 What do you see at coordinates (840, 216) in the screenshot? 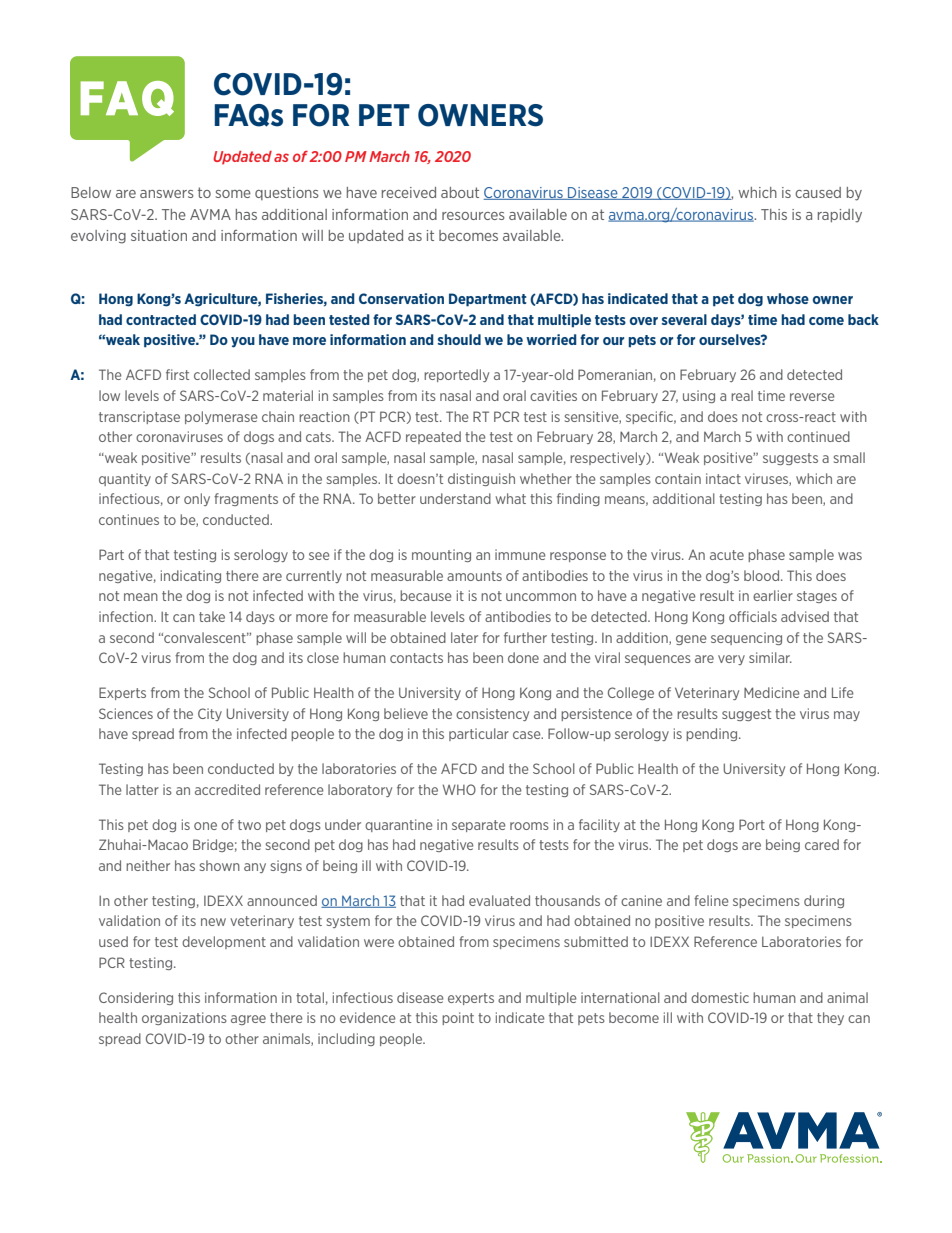
I see `rapidly` at bounding box center [840, 216].
